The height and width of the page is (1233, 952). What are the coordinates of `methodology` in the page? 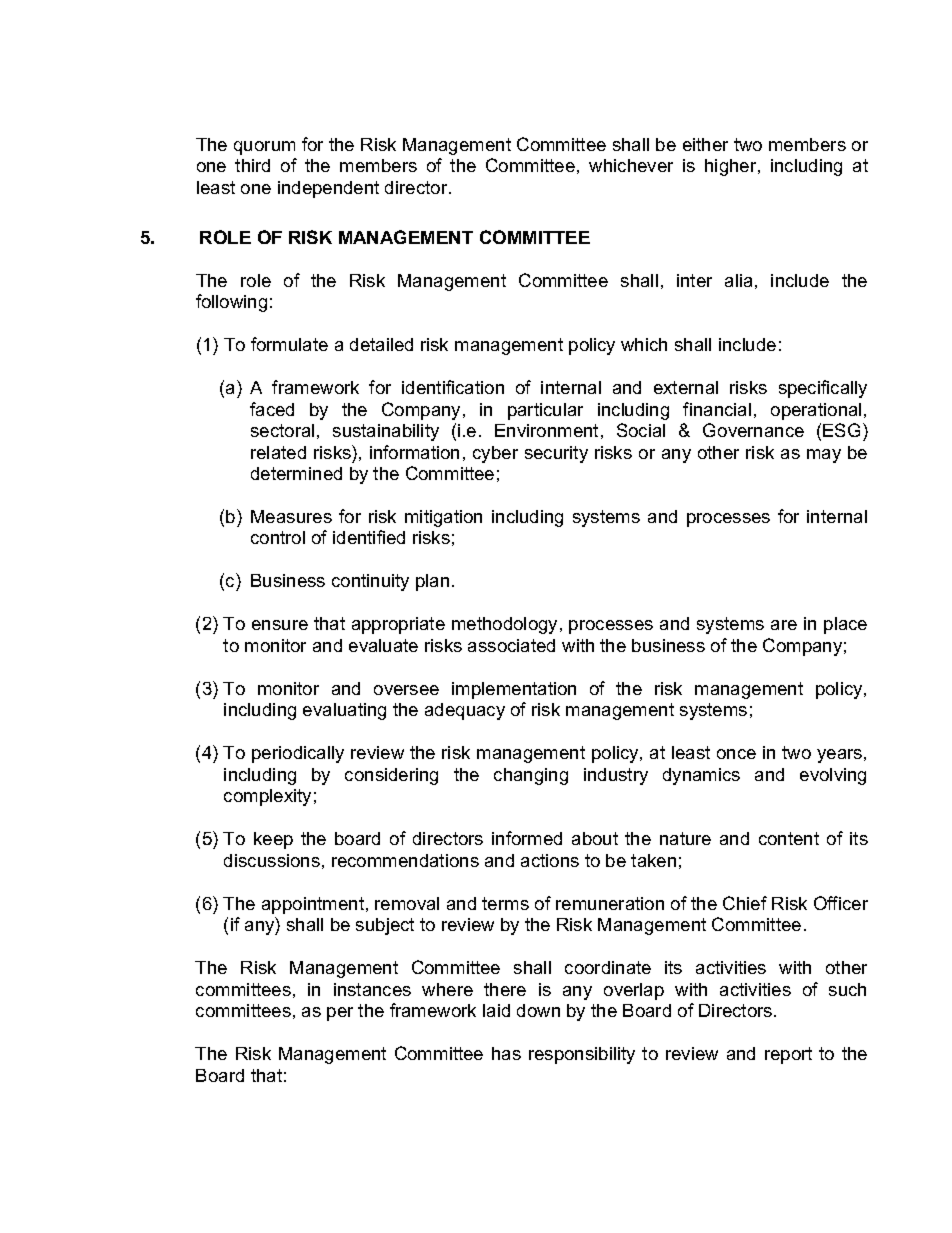 It's located at (506, 625).
